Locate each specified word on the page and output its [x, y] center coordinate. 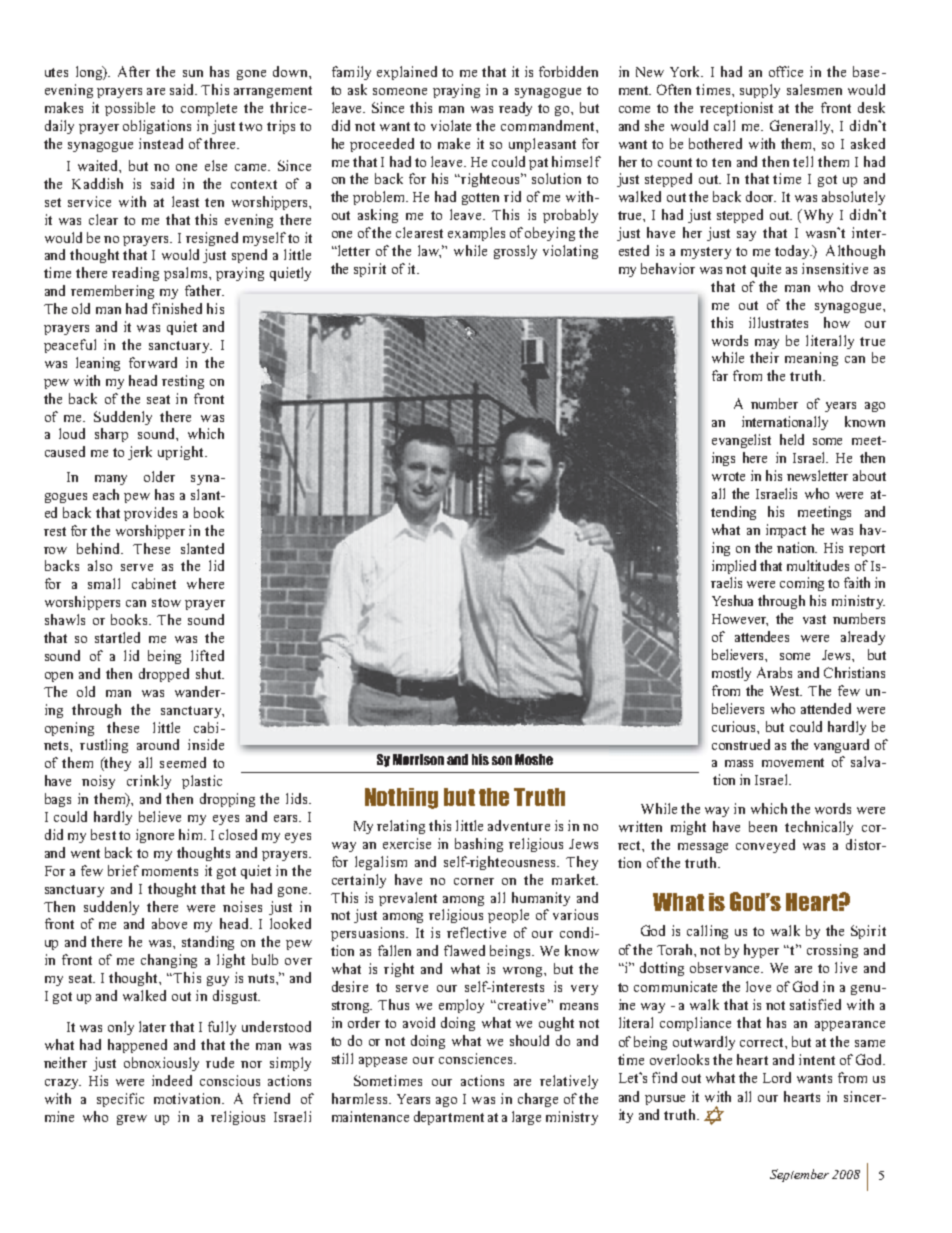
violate [451, 125]
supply [760, 91]
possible [130, 109]
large [526, 1118]
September [799, 1175]
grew [132, 1120]
